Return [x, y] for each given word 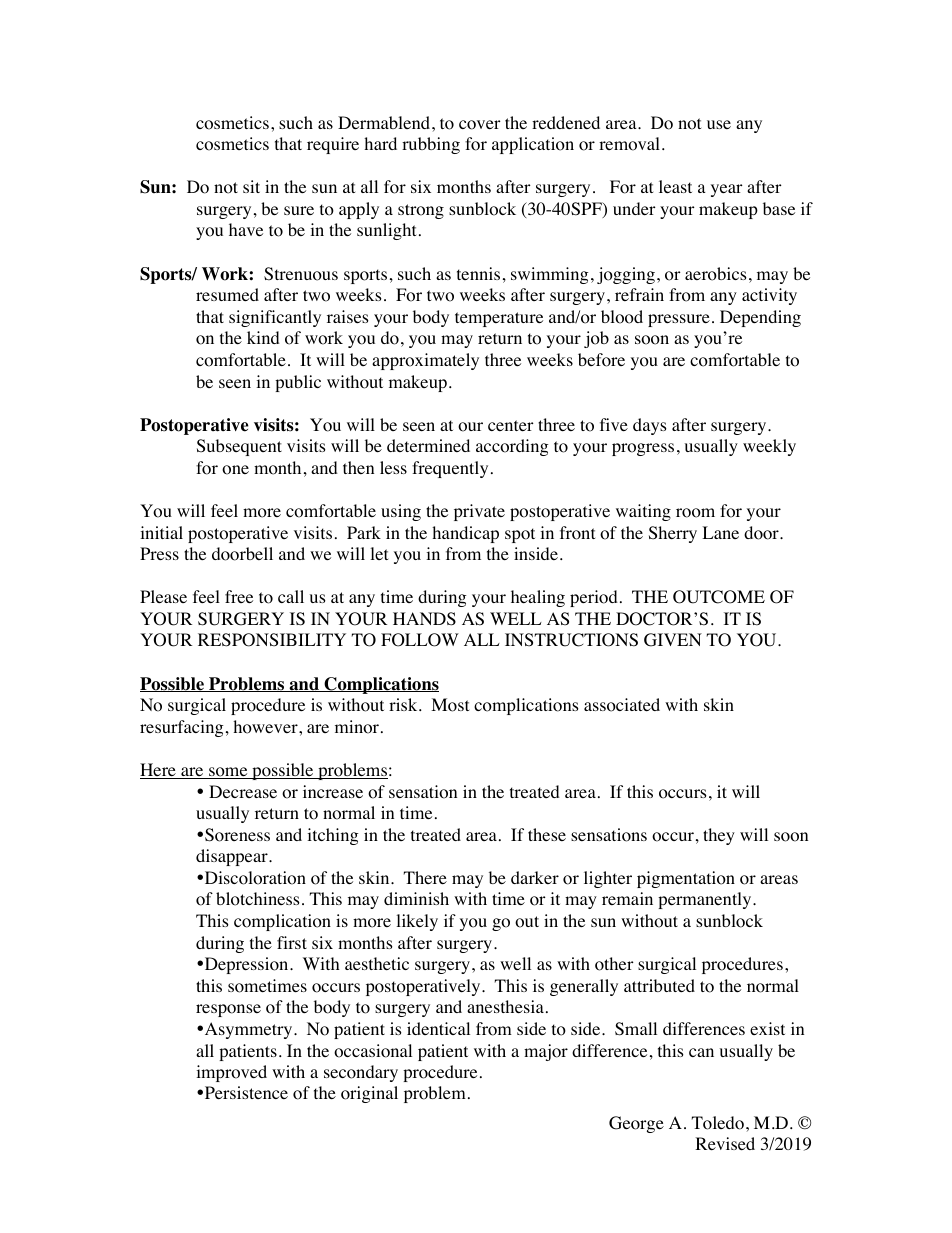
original [369, 1094]
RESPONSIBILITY [272, 640]
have [246, 229]
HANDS [424, 619]
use [719, 124]
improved [231, 1073]
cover [480, 125]
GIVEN [673, 640]
